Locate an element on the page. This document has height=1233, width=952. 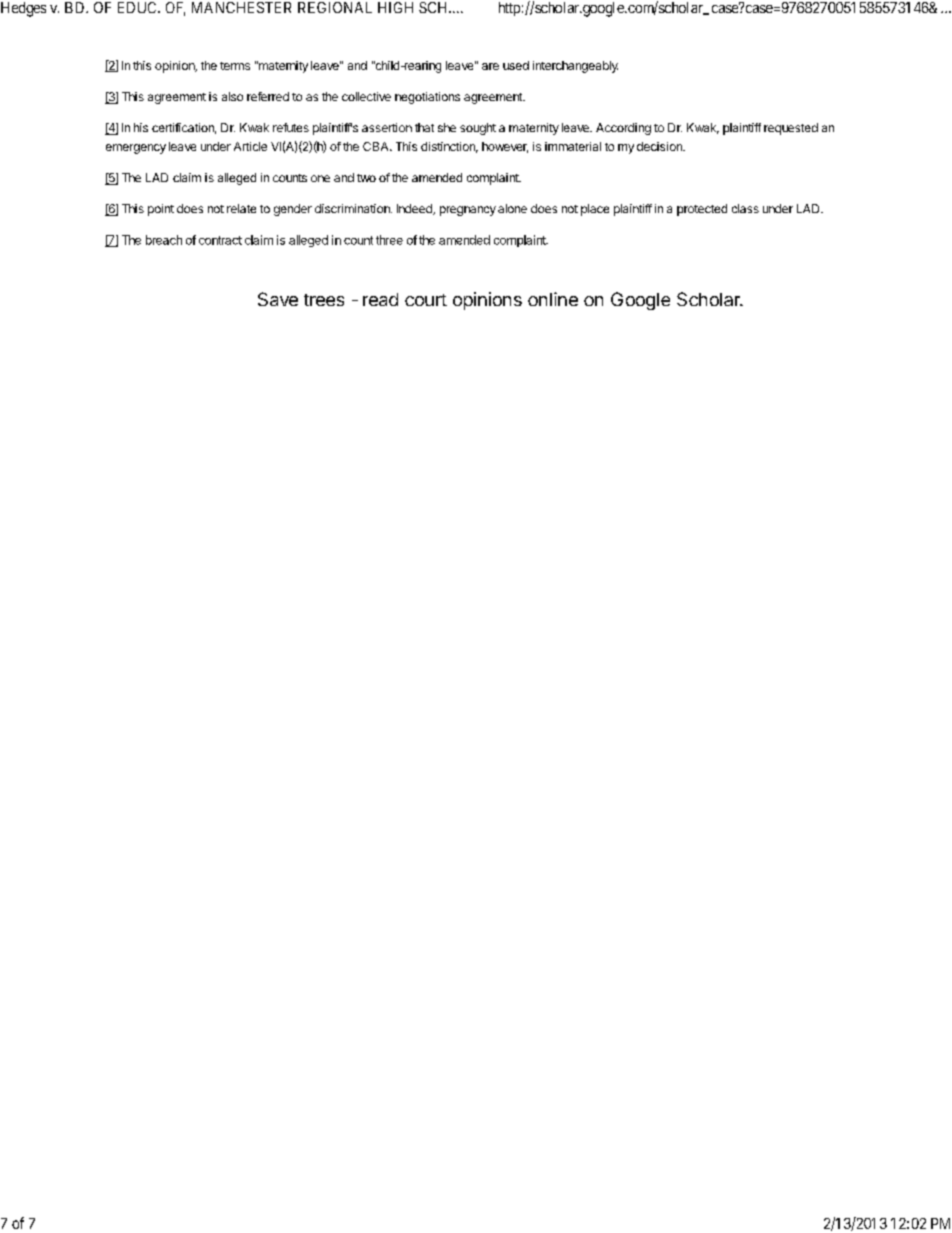
Save is located at coordinates (278, 299).
